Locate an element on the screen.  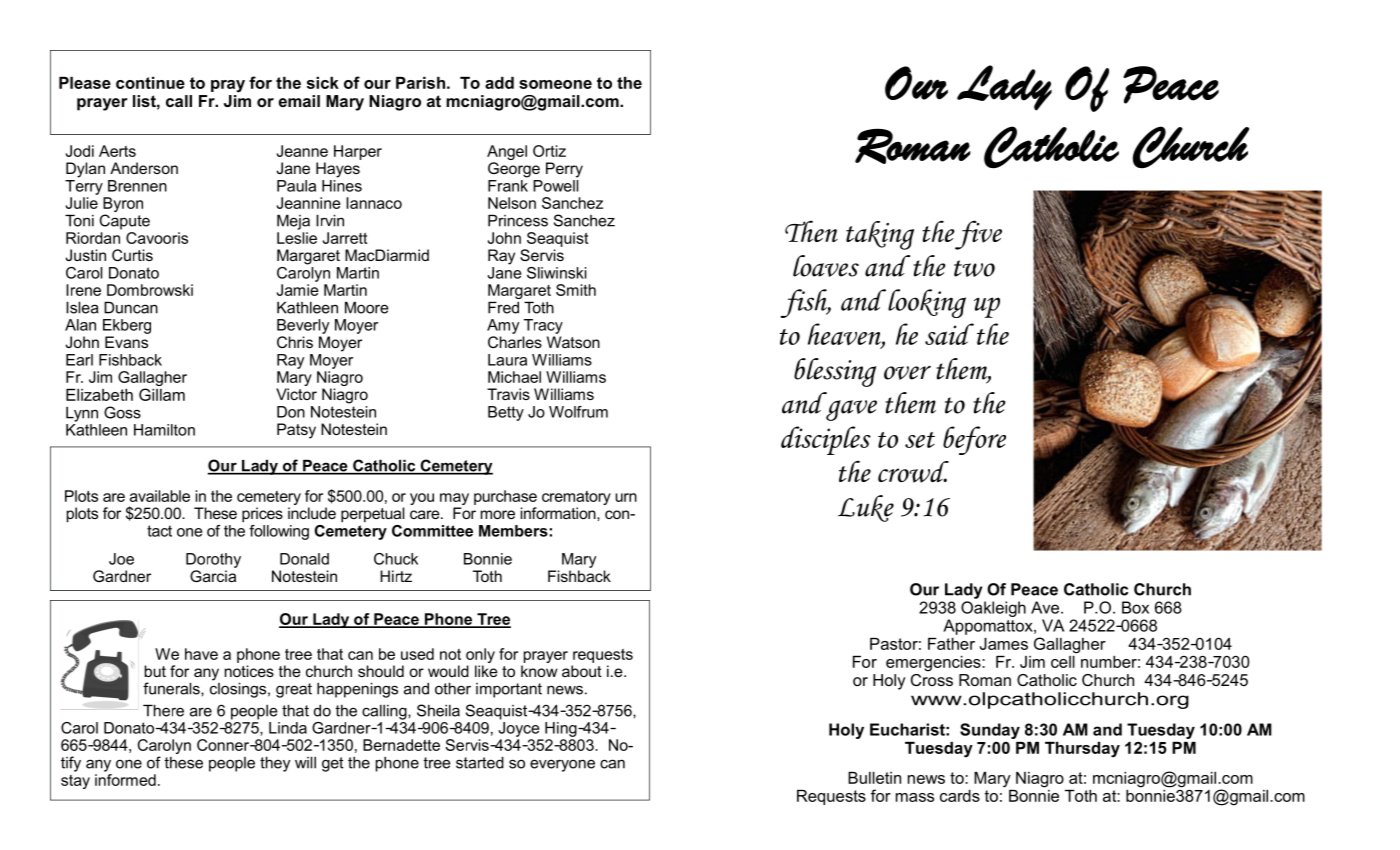
before is located at coordinates (974, 440).
